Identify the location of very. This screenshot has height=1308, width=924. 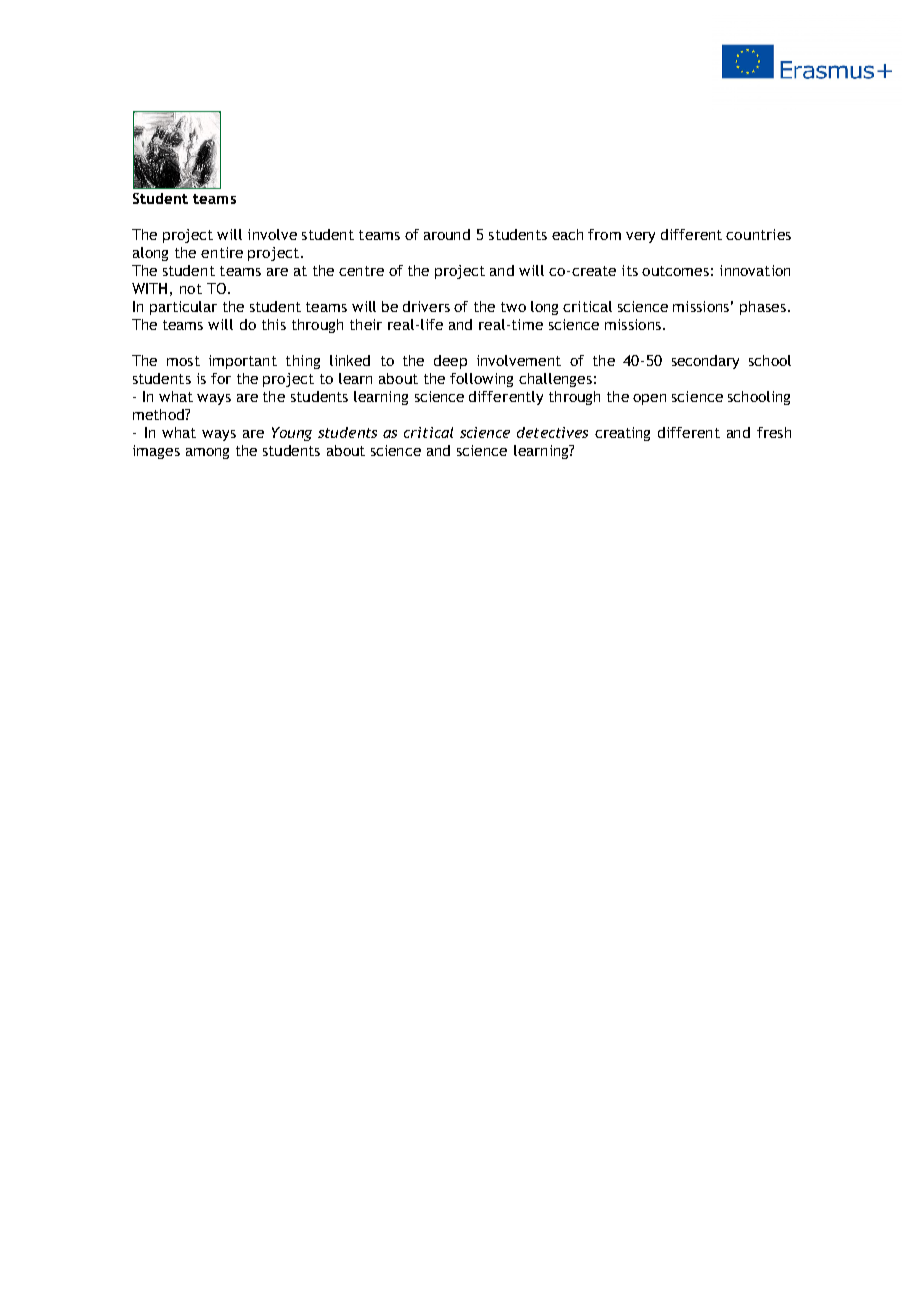
(640, 237).
